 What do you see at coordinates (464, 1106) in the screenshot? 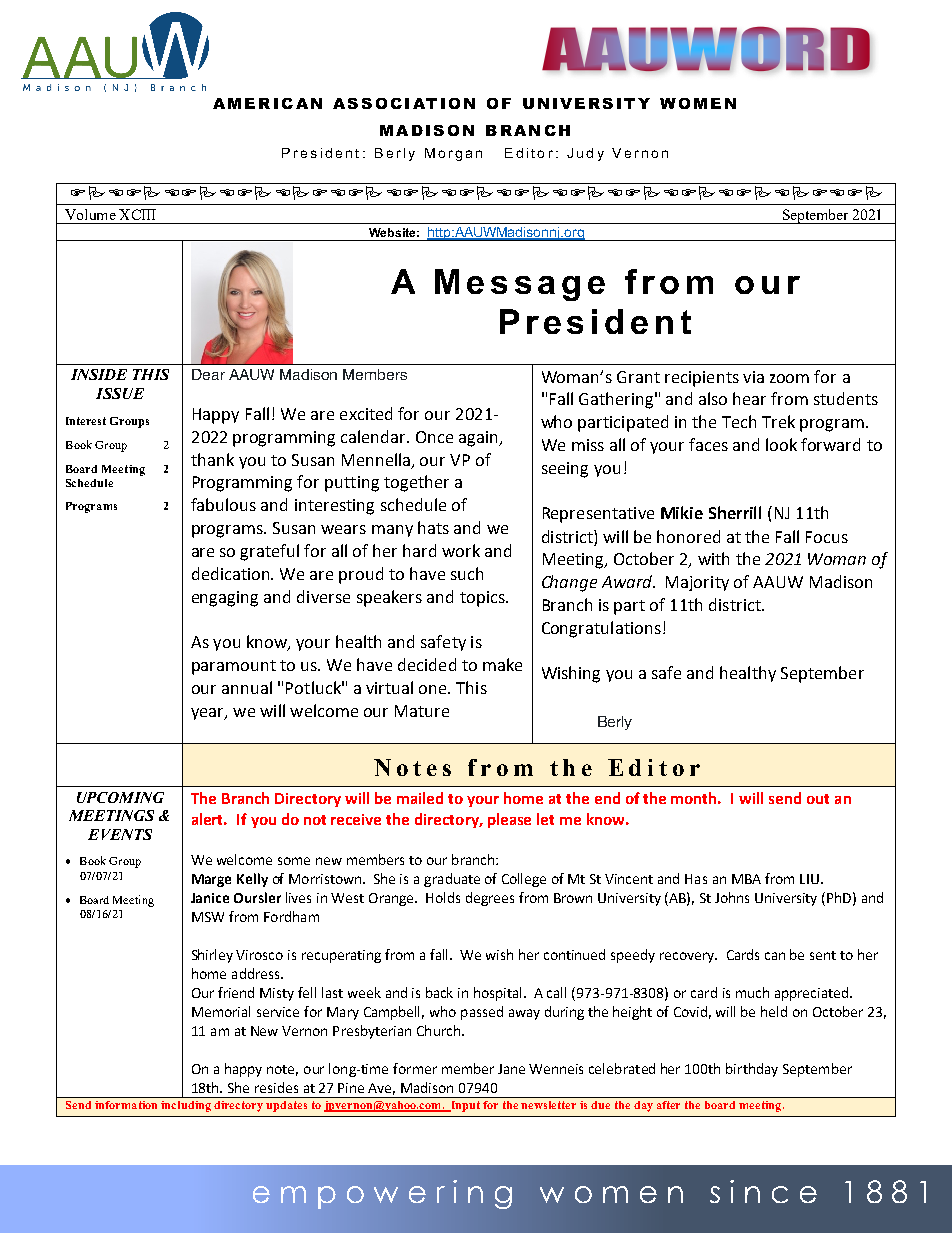
I see `Input` at bounding box center [464, 1106].
